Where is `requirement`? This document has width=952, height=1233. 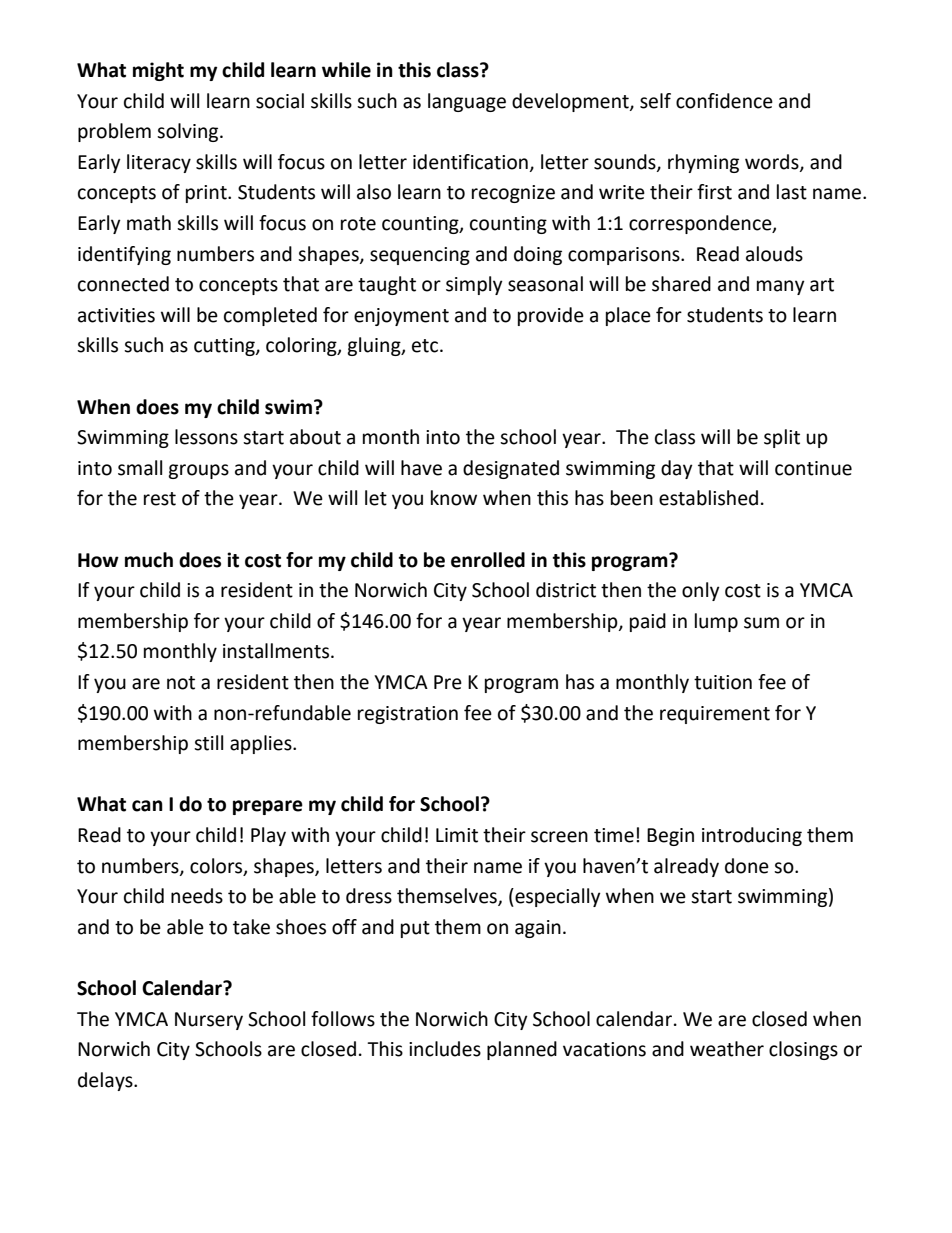 requirement is located at coordinates (715, 715).
